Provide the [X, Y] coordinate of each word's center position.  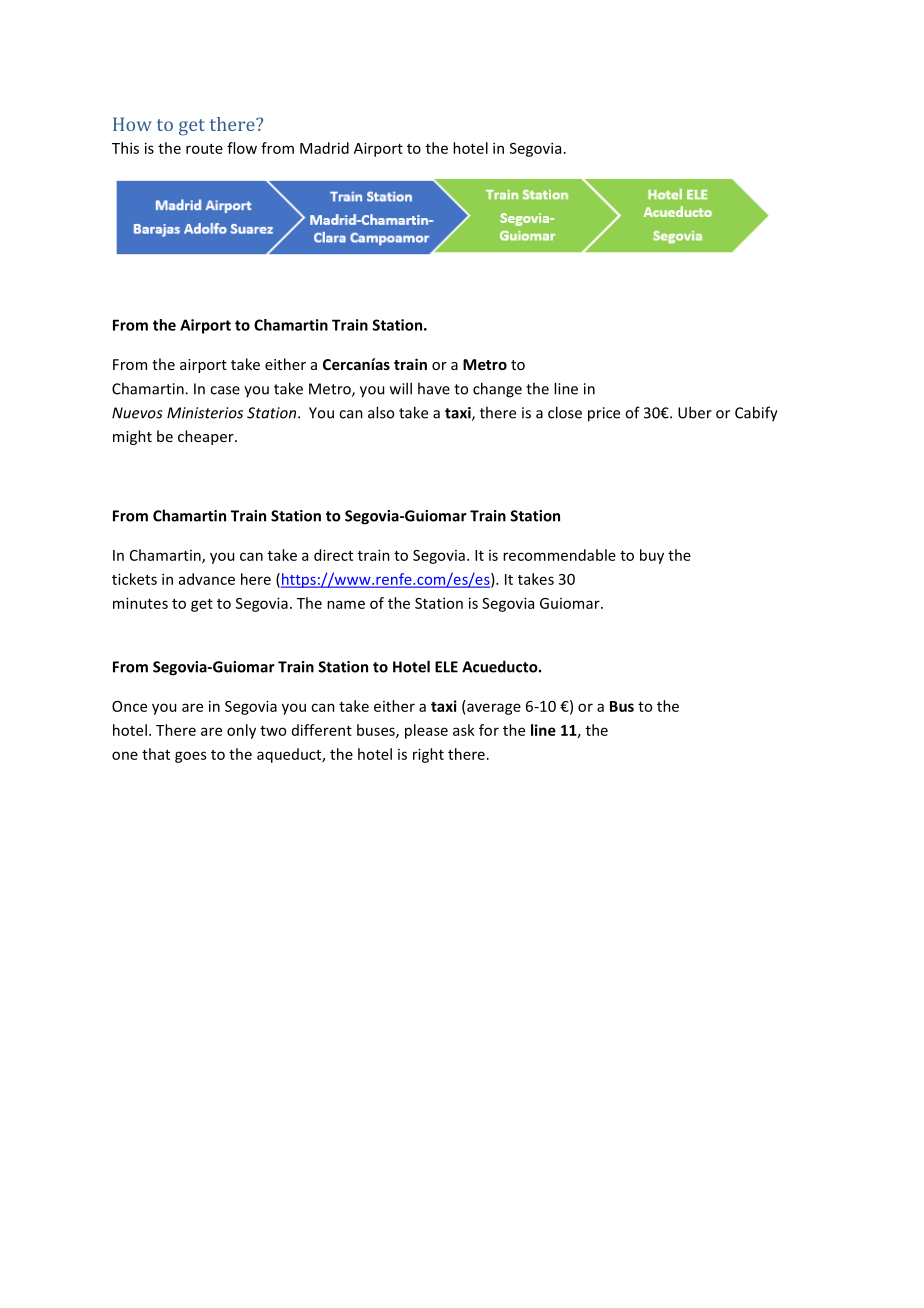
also [381, 412]
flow [242, 148]
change [497, 390]
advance [207, 579]
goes [190, 757]
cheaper [207, 437]
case [225, 390]
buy [652, 556]
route [204, 149]
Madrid [324, 148]
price [604, 414]
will [401, 388]
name [346, 604]
